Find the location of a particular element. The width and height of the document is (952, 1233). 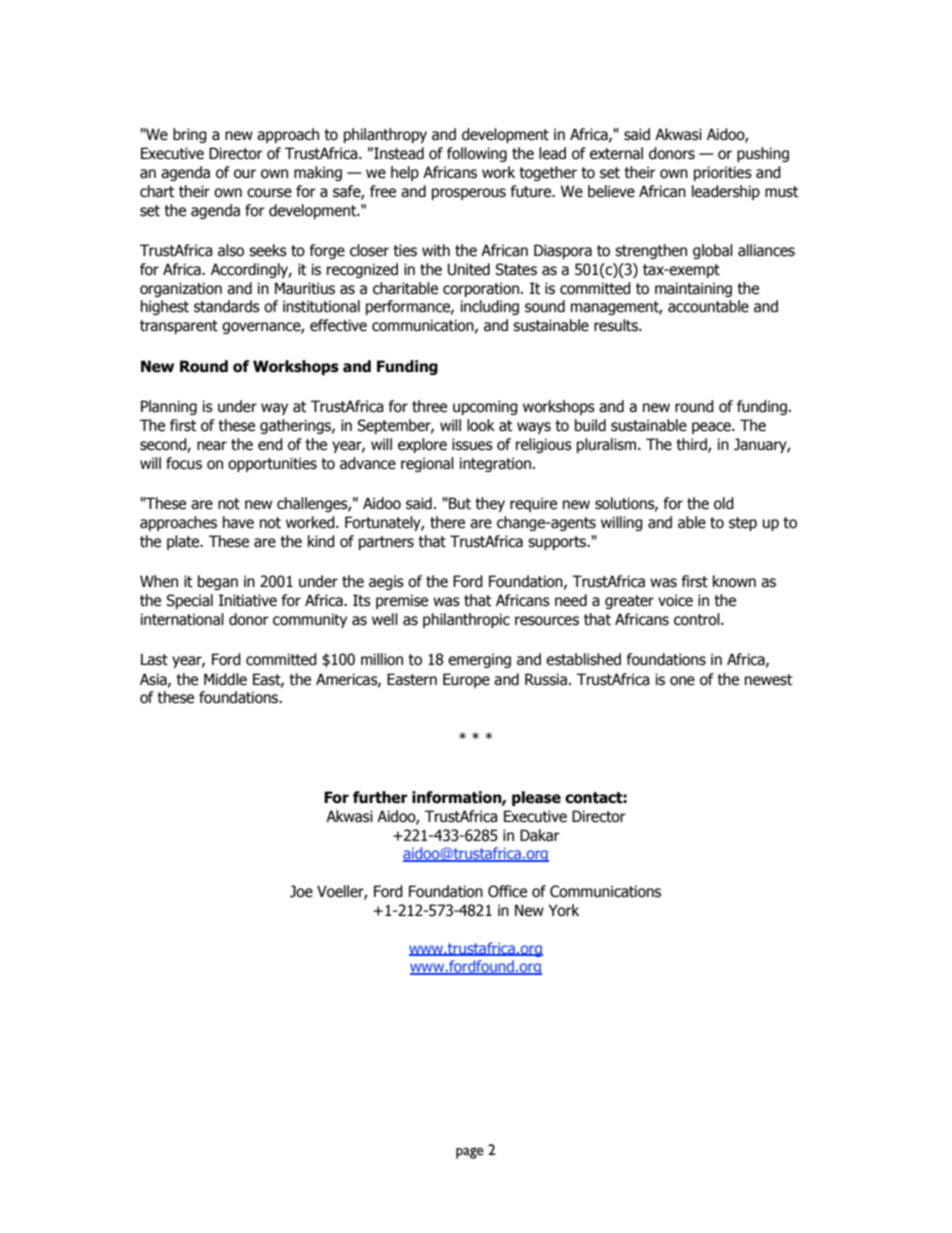

course is located at coordinates (269, 193).
